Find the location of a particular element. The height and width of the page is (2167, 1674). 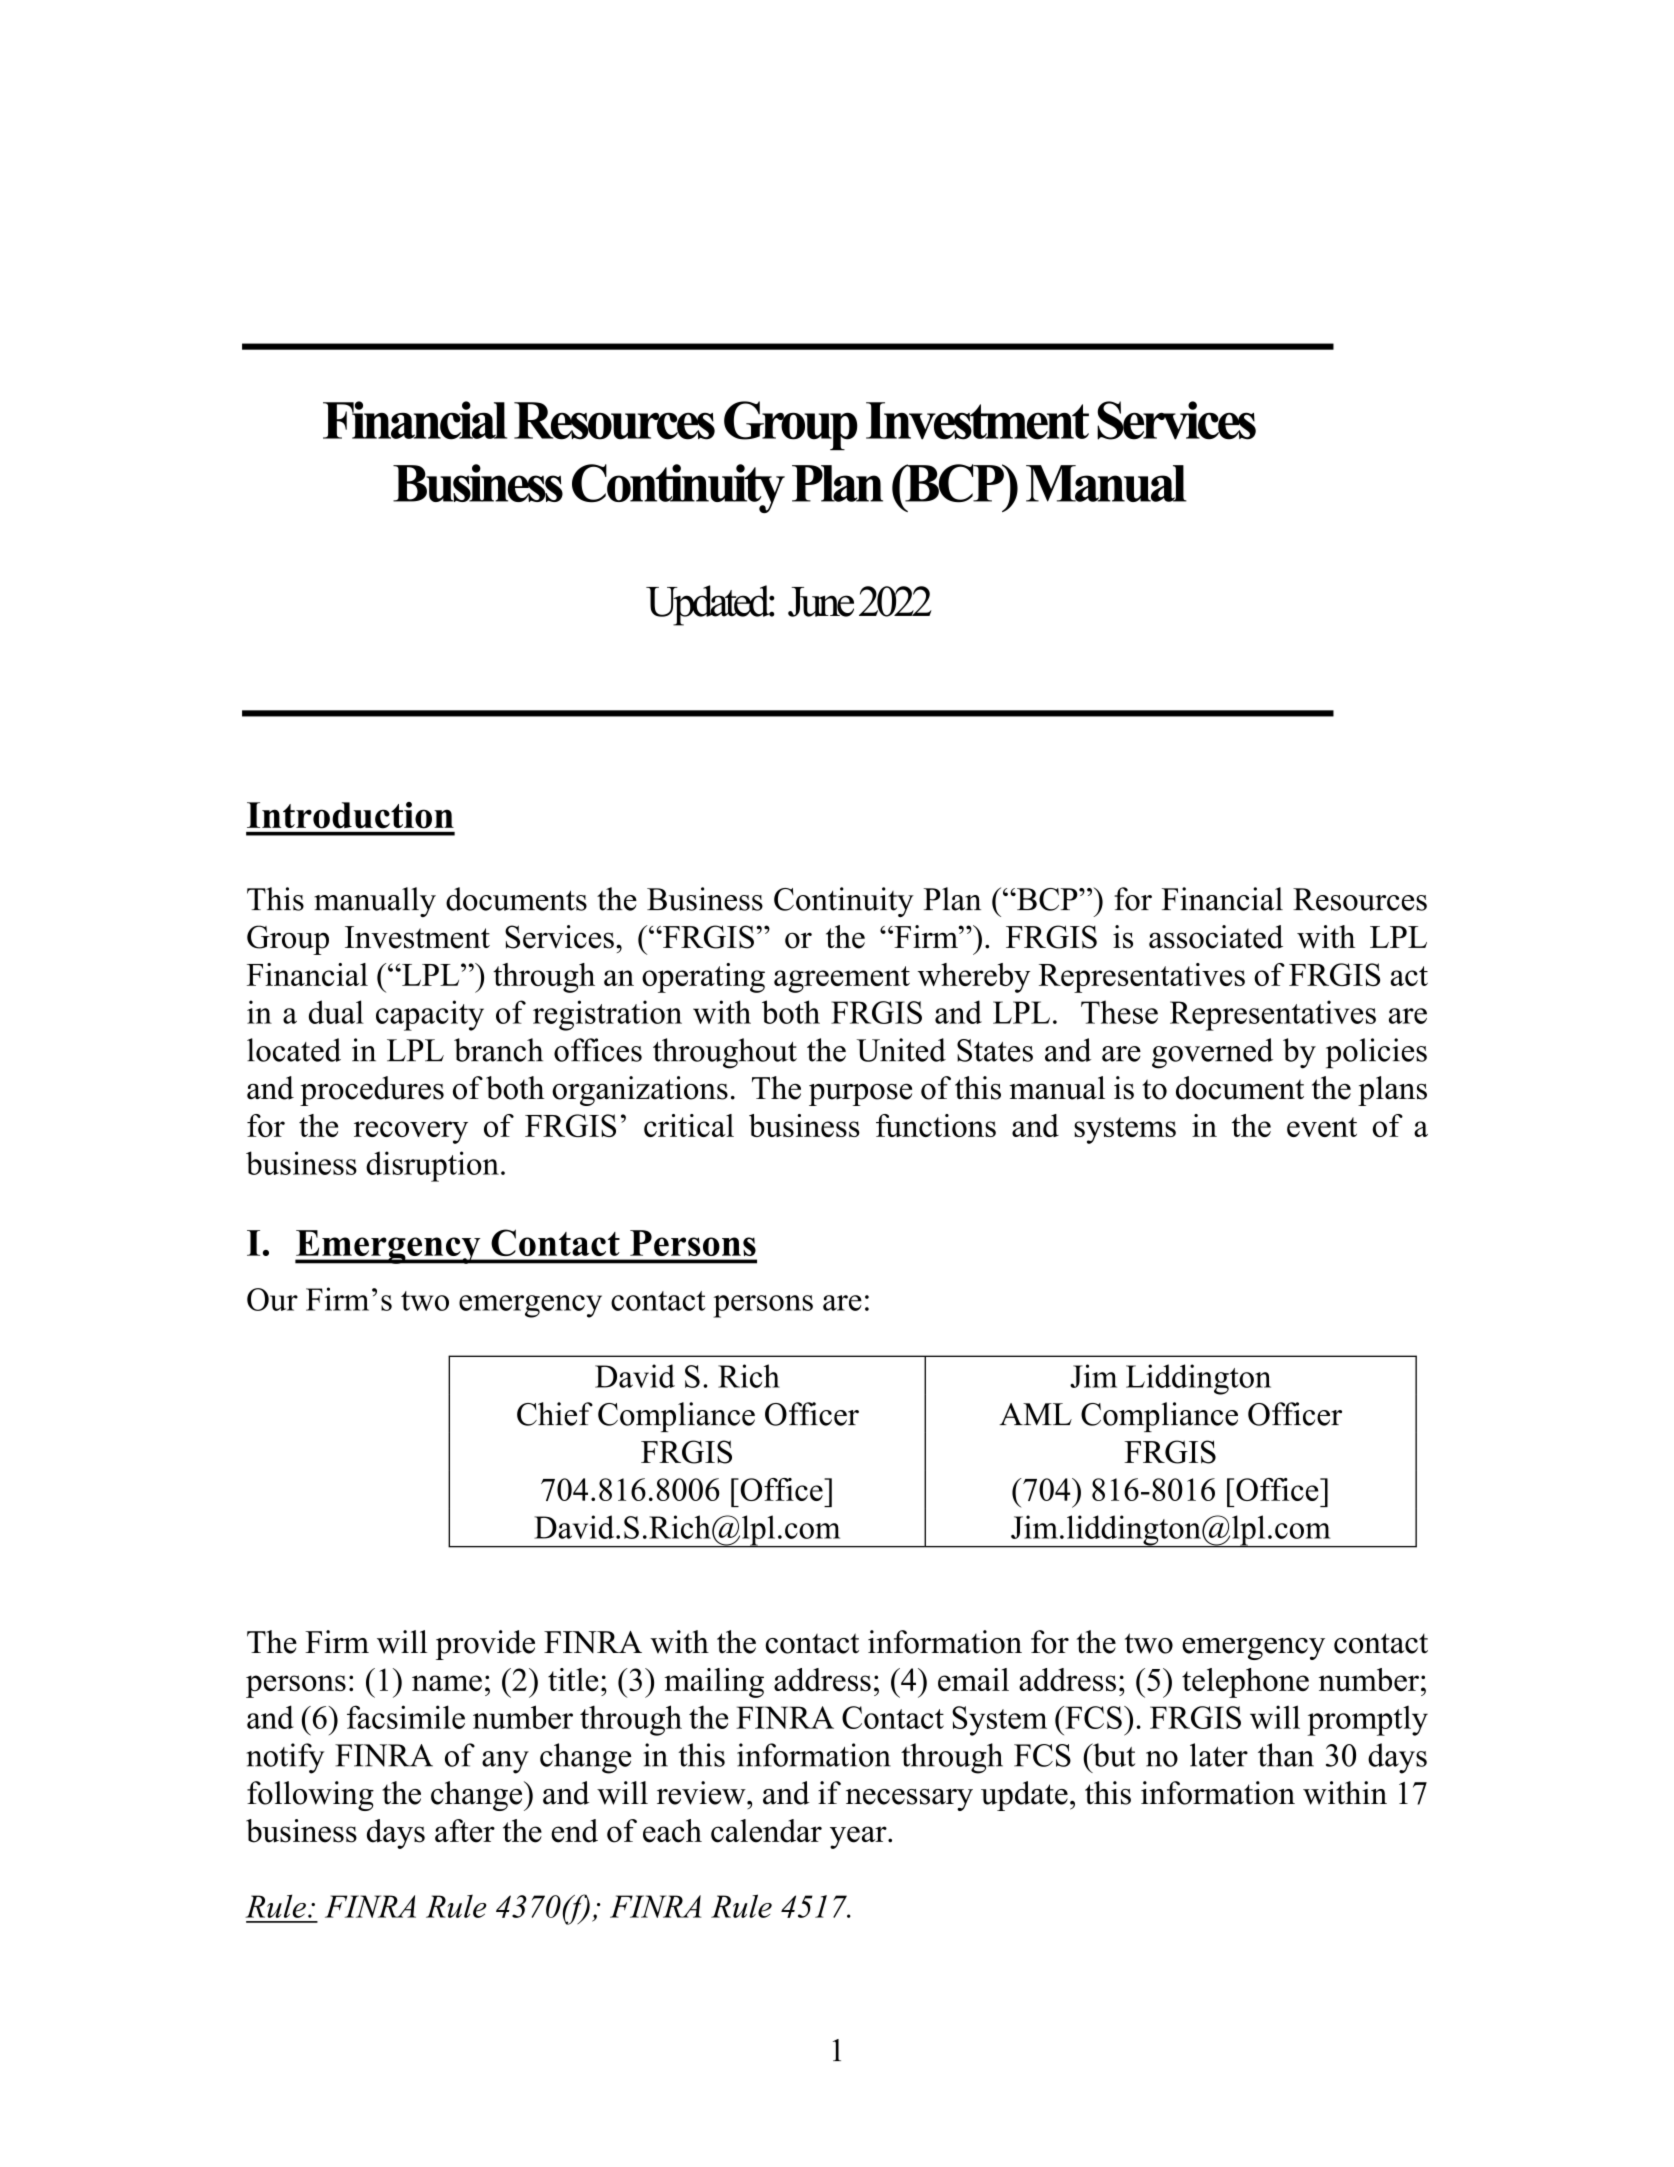

procedures is located at coordinates (372, 1091).
